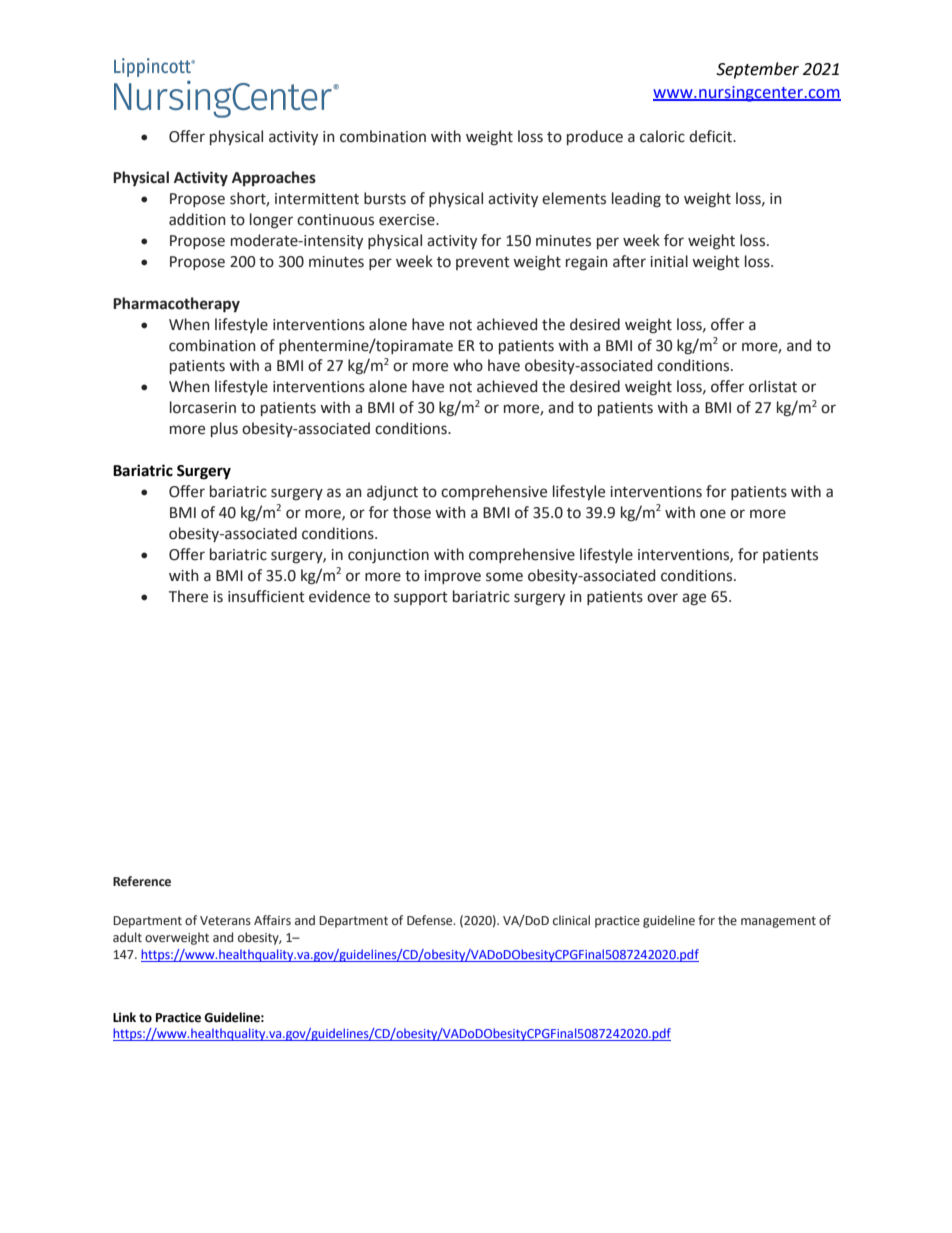  What do you see at coordinates (712, 136) in the screenshot?
I see `deficit` at bounding box center [712, 136].
